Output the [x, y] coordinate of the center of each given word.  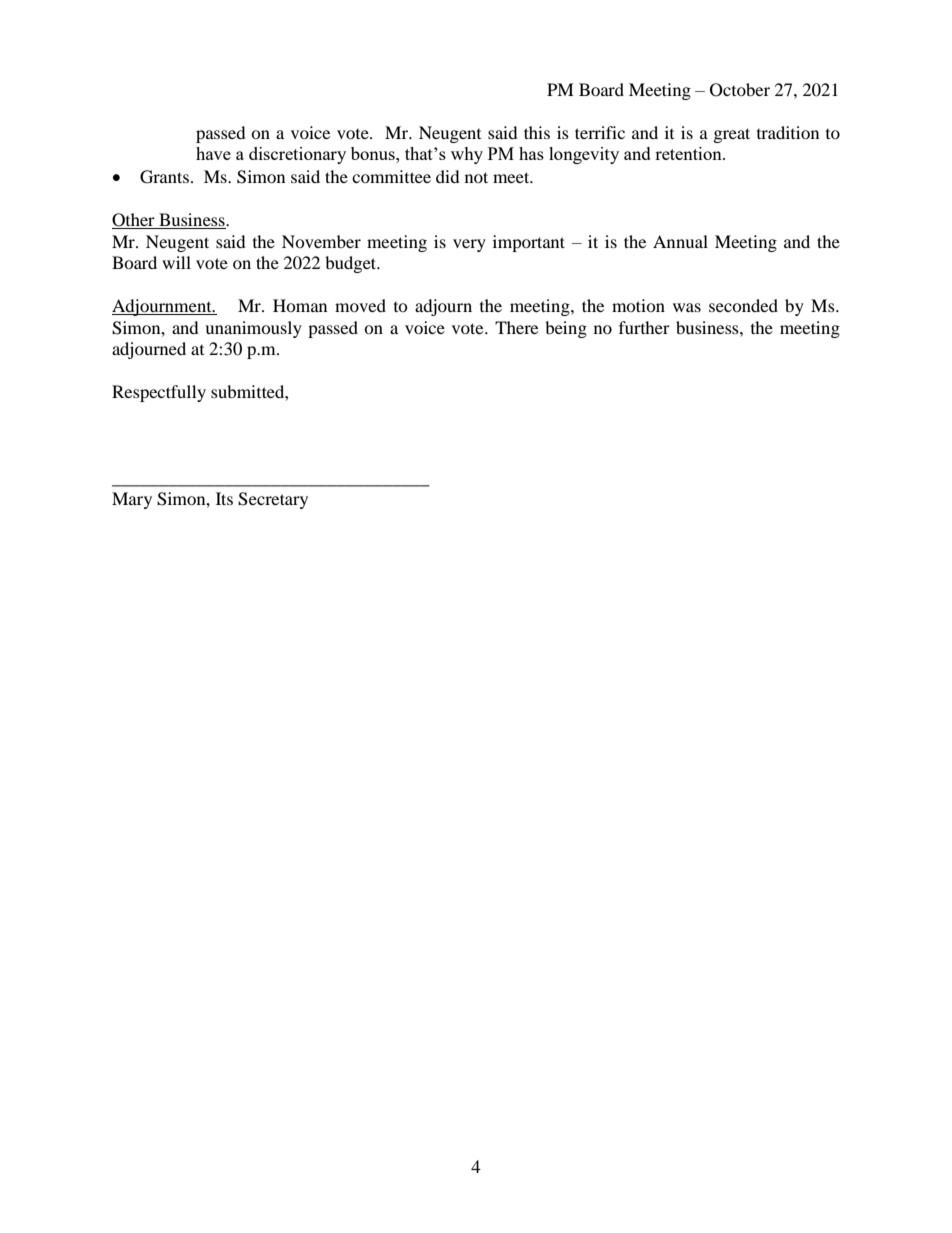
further [644, 327]
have [213, 153]
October [740, 90]
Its [224, 498]
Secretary [273, 500]
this [537, 132]
